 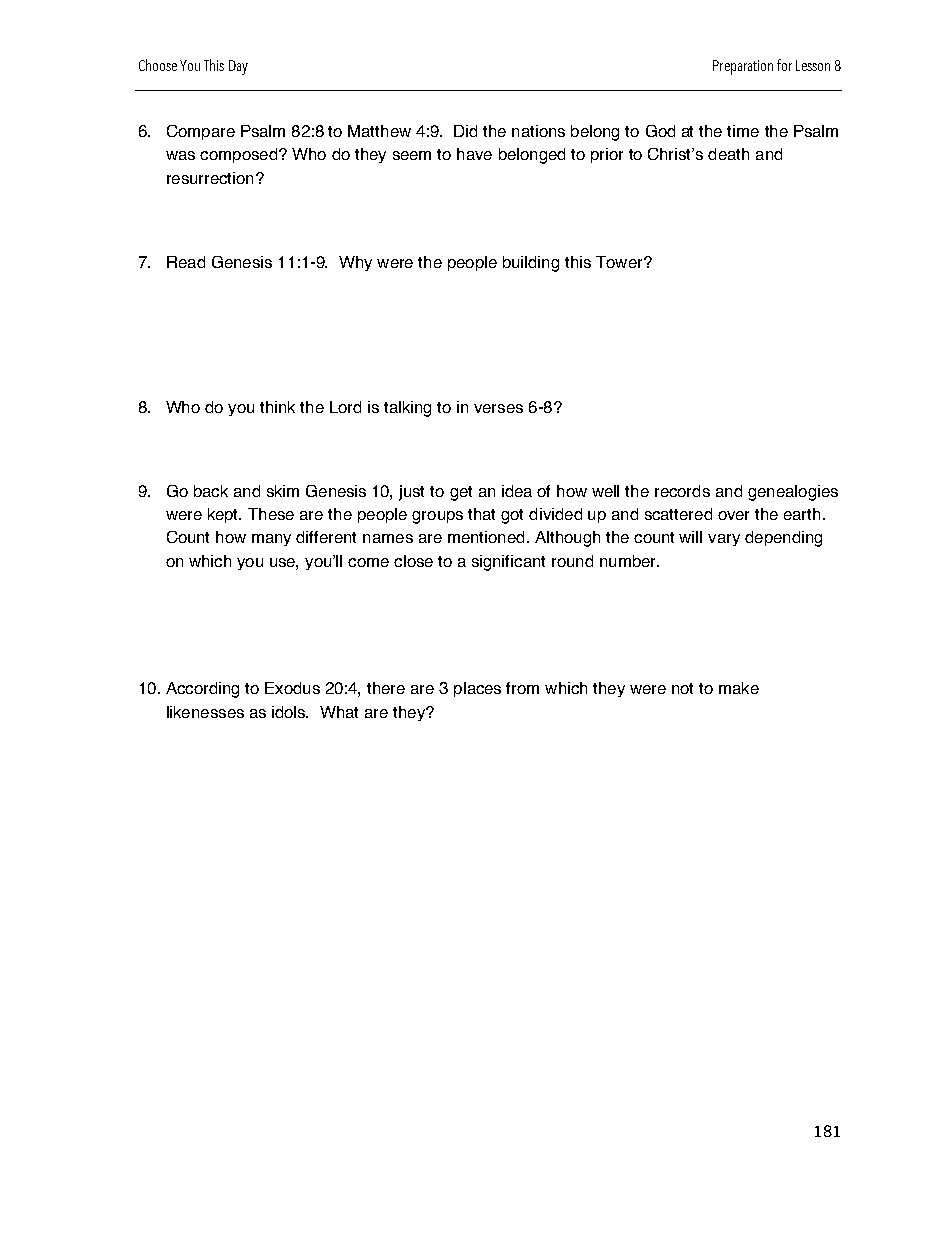 I want to click on Day, so click(x=238, y=67).
